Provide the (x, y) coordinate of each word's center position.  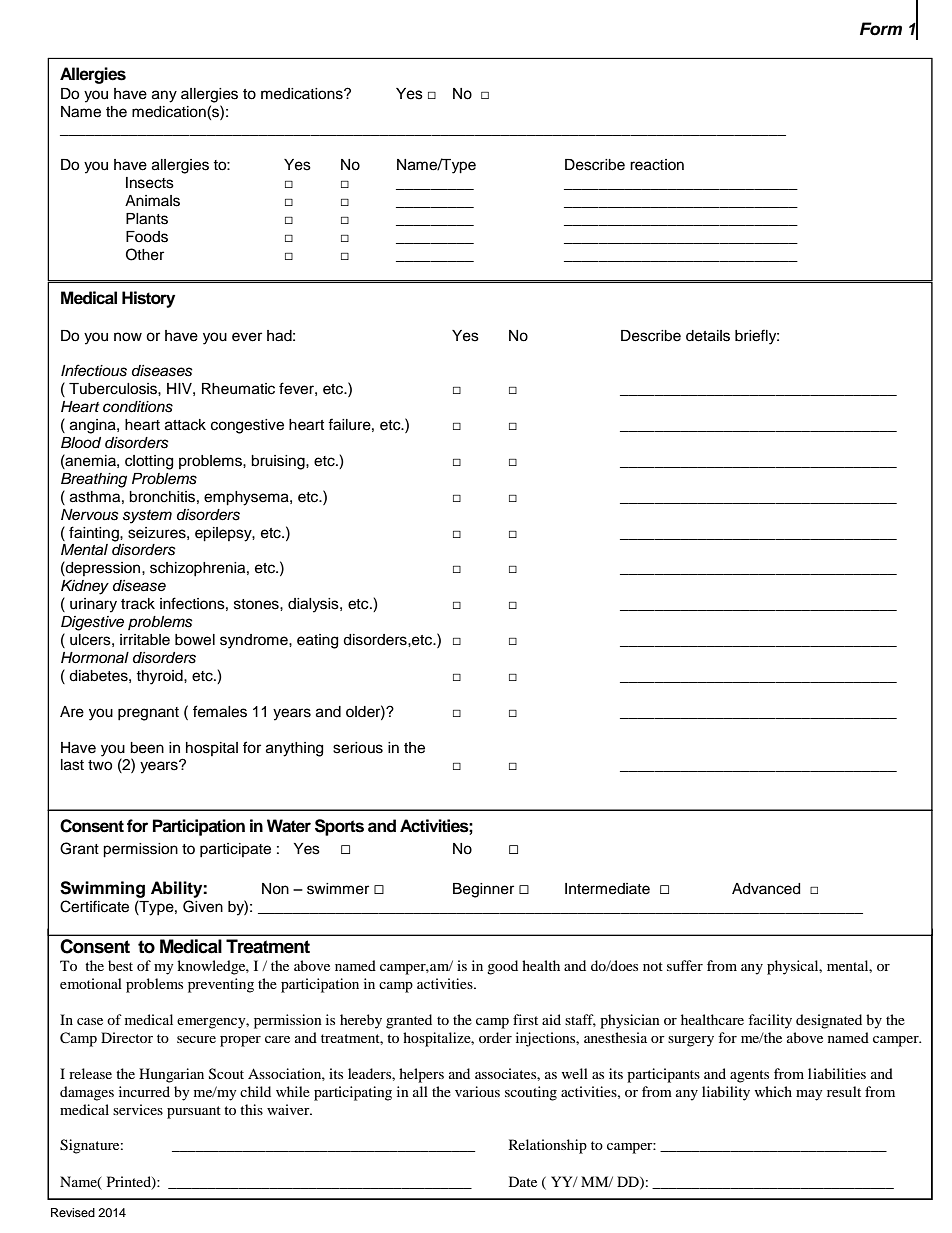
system (147, 517)
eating (317, 641)
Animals (152, 201)
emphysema (247, 498)
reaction (657, 165)
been (147, 748)
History (148, 299)
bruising (279, 462)
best (120, 965)
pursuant (194, 1112)
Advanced (766, 889)
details (708, 336)
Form (881, 29)
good (502, 967)
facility (770, 1021)
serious (358, 748)
